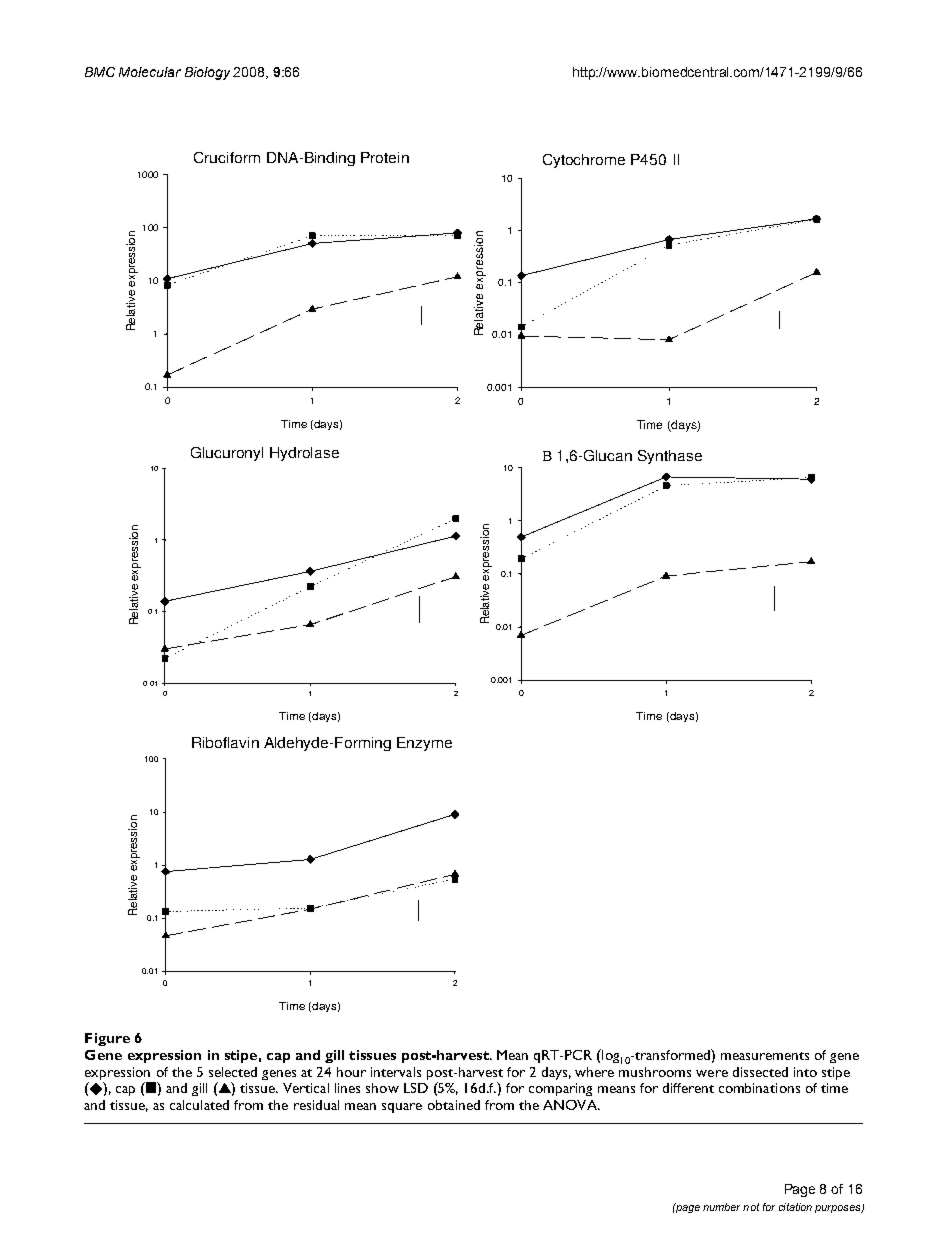 Image resolution: width=952 pixels, height=1237 pixels. Describe the element at coordinates (765, 1056) in the screenshot. I see `measurements` at that location.
